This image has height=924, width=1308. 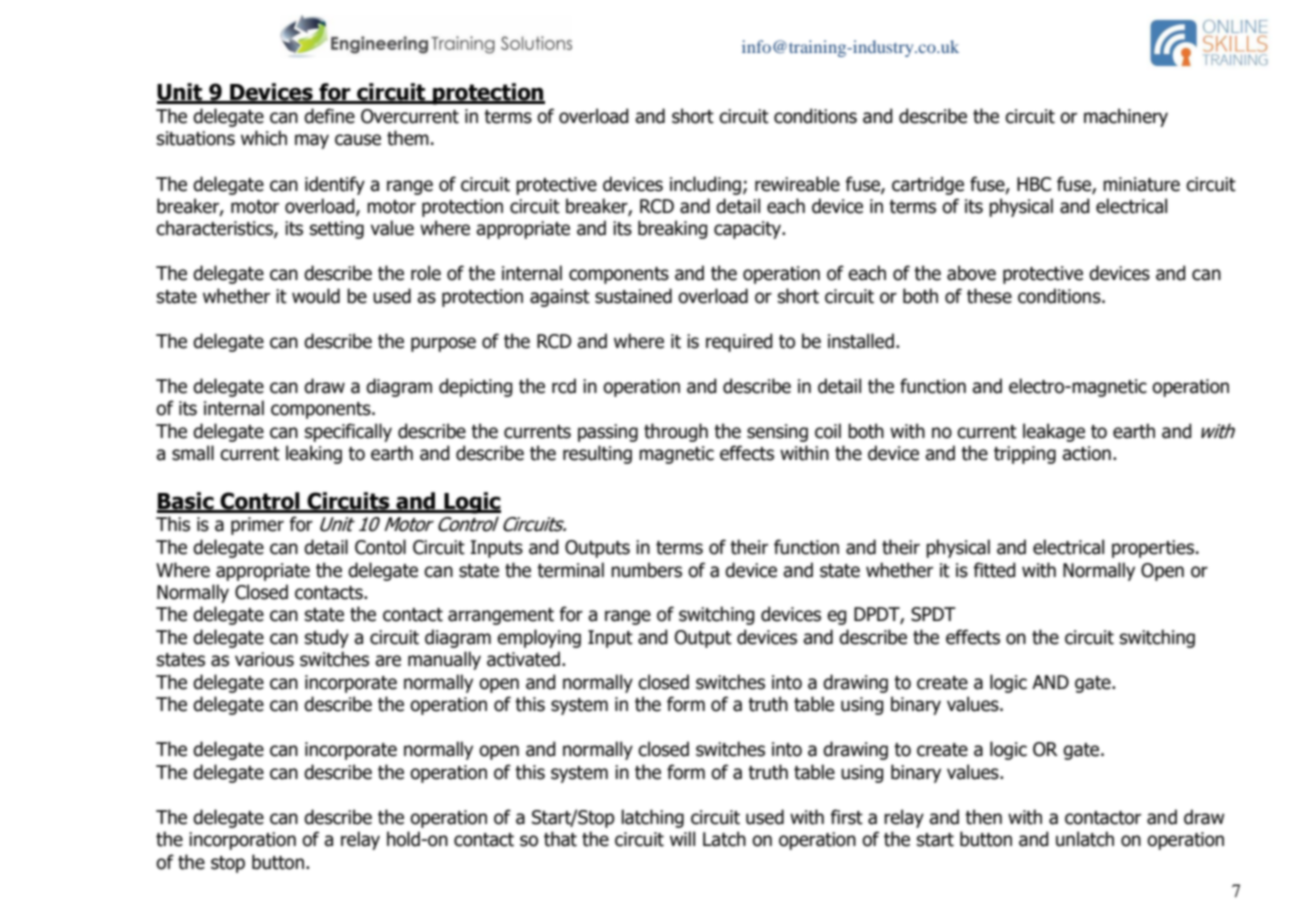 I want to click on incorporation, so click(x=242, y=841).
